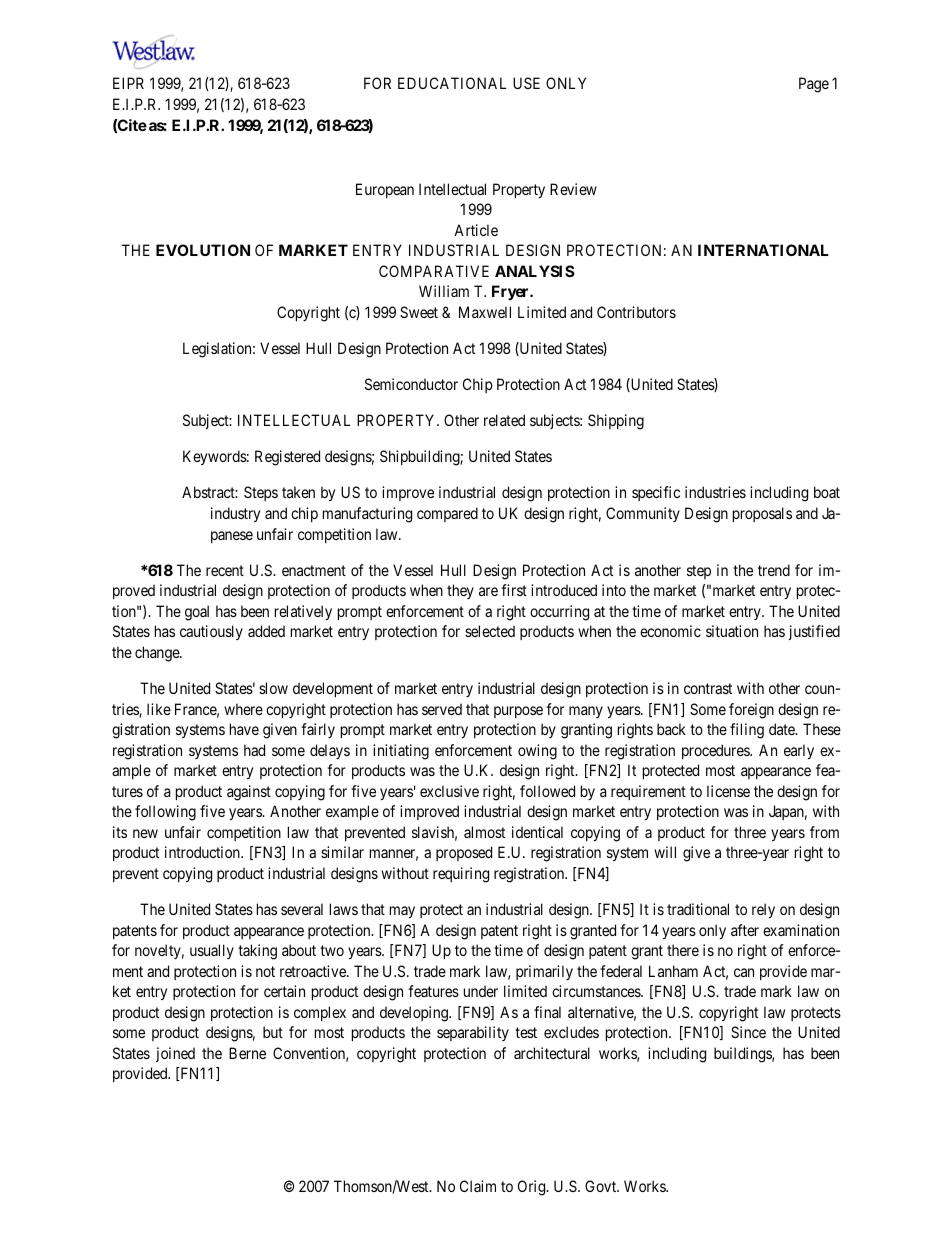 Image resolution: width=952 pixels, height=1233 pixels. Describe the element at coordinates (447, 514) in the screenshot. I see `compared` at that location.
